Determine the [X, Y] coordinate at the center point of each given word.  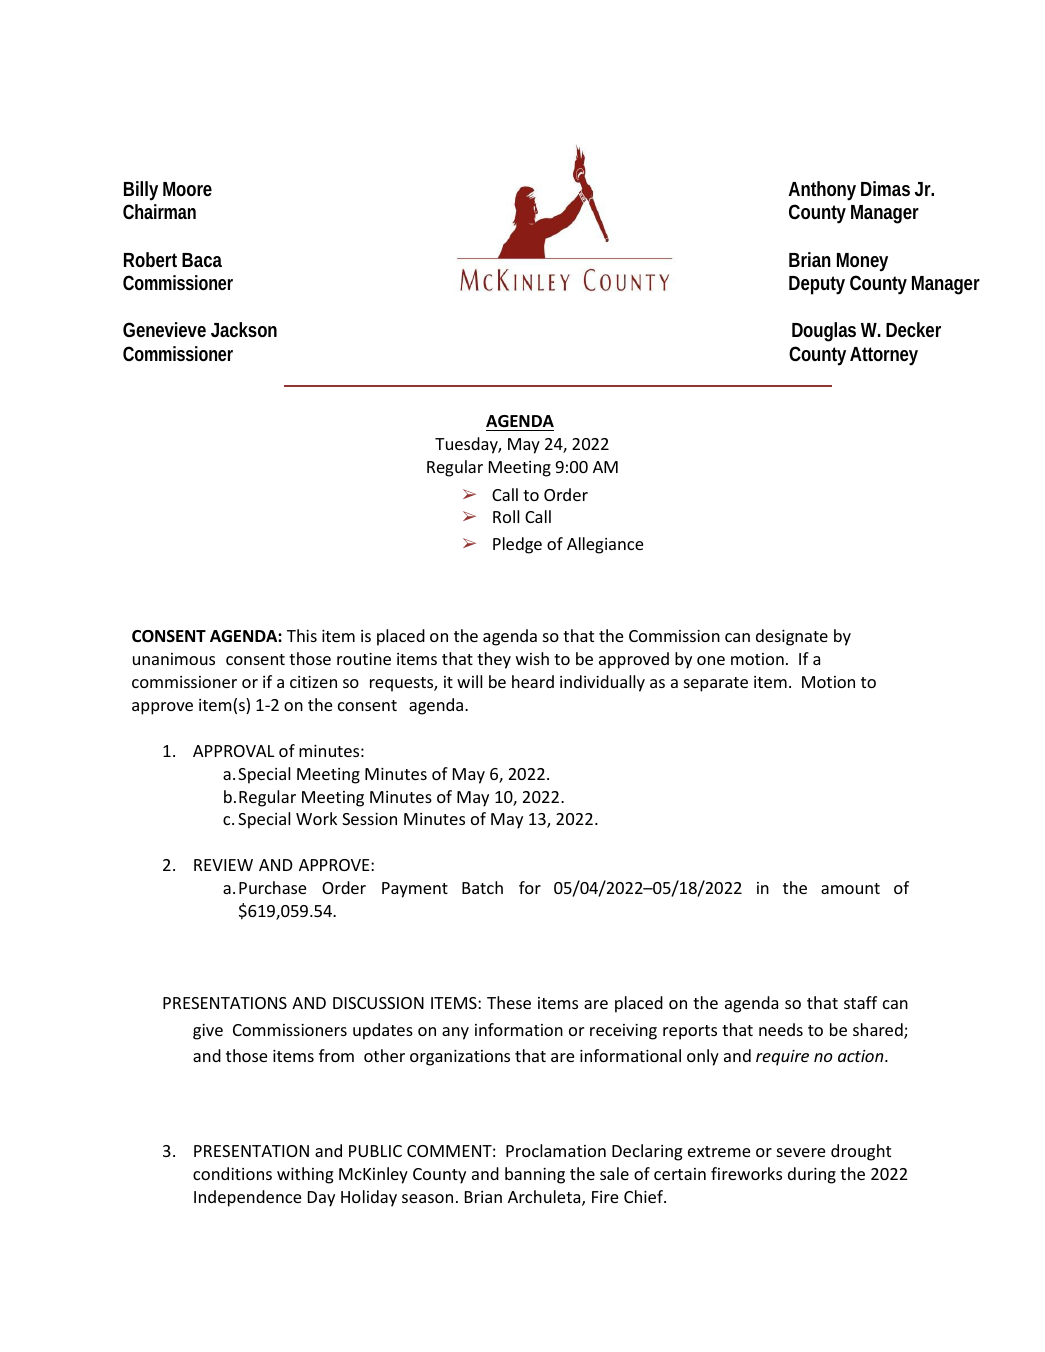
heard [533, 681]
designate [792, 637]
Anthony [822, 191]
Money [862, 262]
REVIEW [223, 865]
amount [850, 888]
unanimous [174, 659]
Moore [187, 189]
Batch [482, 887]
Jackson [244, 329]
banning [535, 1175]
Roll [506, 516]
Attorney [884, 356]
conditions [232, 1173]
